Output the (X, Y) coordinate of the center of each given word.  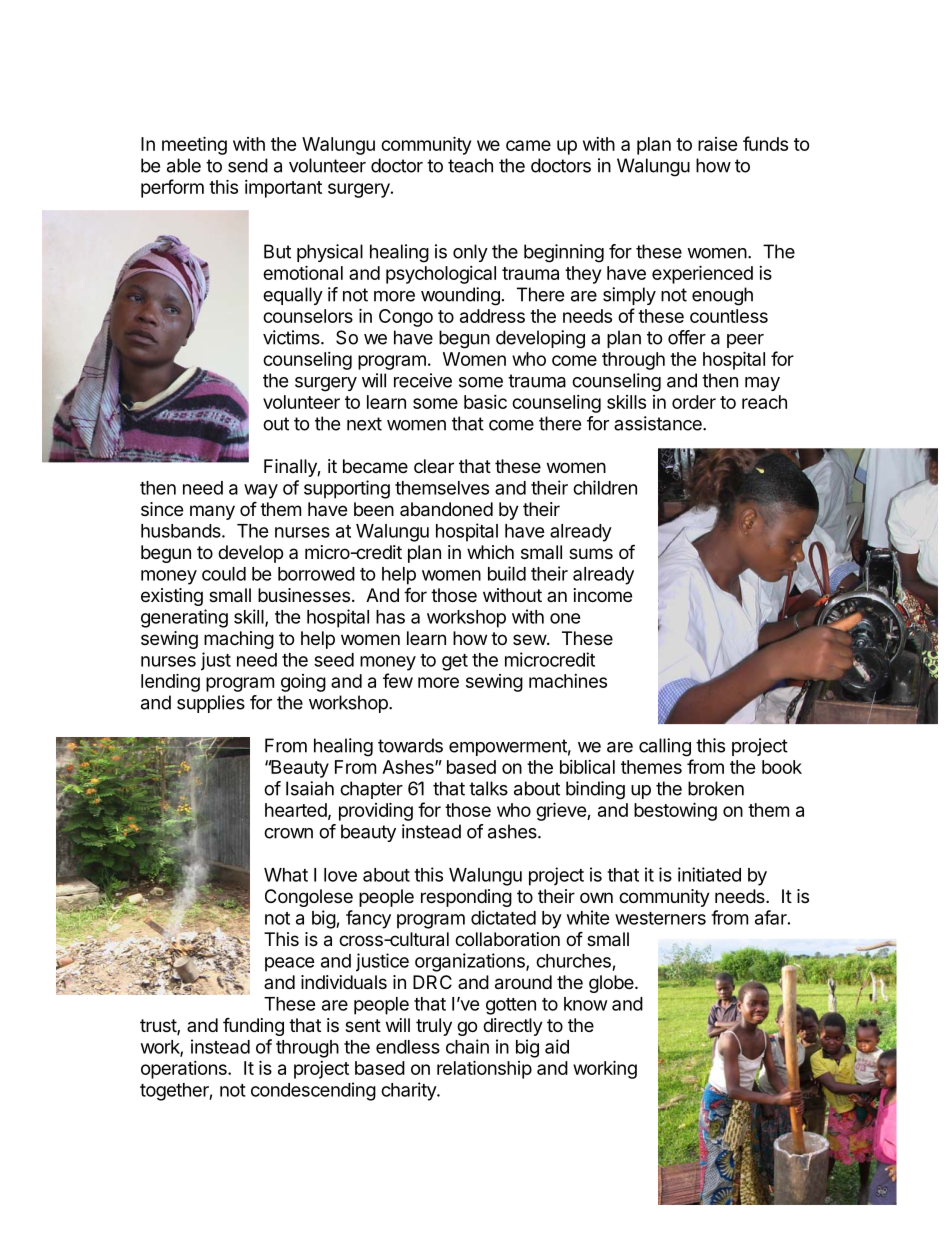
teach (470, 165)
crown (288, 833)
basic (485, 402)
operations (185, 1070)
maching (239, 640)
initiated (709, 874)
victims (292, 337)
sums (591, 553)
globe (612, 984)
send (248, 165)
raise (718, 144)
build (507, 573)
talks (488, 788)
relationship (484, 1069)
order (694, 402)
